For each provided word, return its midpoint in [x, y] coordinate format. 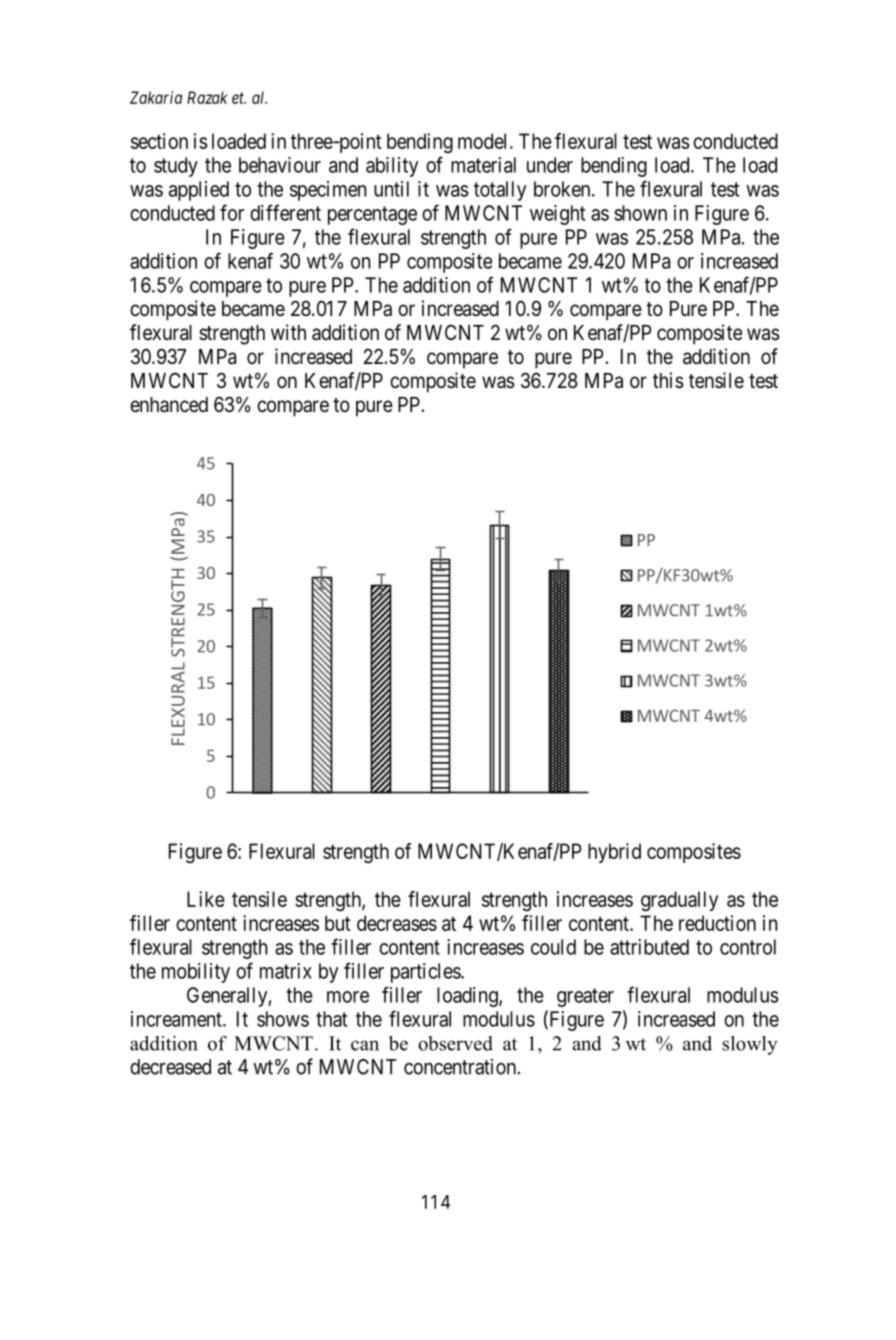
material [483, 165]
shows [283, 1019]
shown [640, 213]
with [288, 332]
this [668, 380]
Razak [207, 97]
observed [455, 1043]
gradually [679, 901]
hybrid [614, 853]
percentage [372, 215]
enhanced [169, 405]
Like [206, 899]
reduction [717, 923]
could [553, 947]
